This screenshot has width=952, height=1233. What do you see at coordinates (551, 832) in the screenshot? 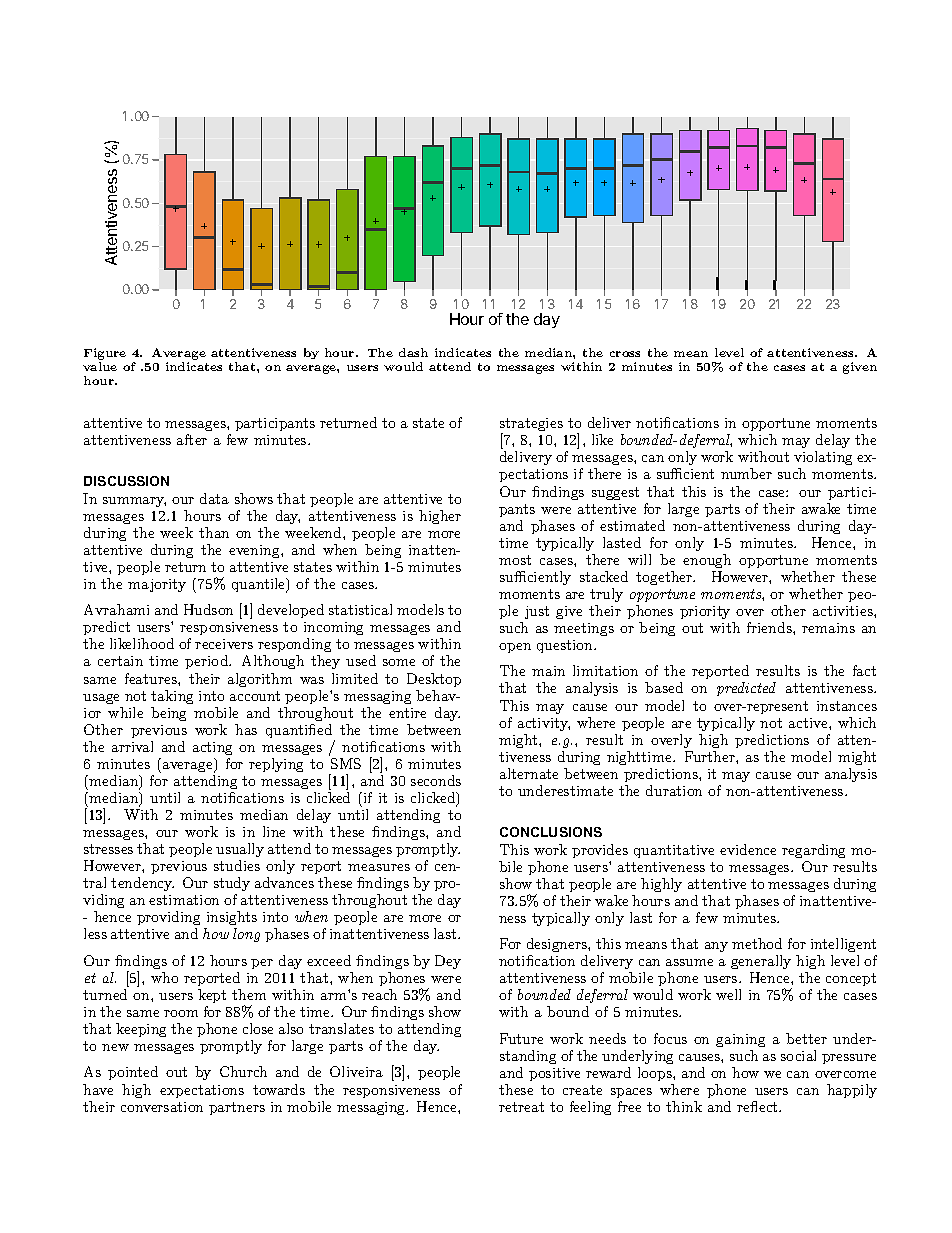
I see `CONCLUSIONS` at bounding box center [551, 832].
